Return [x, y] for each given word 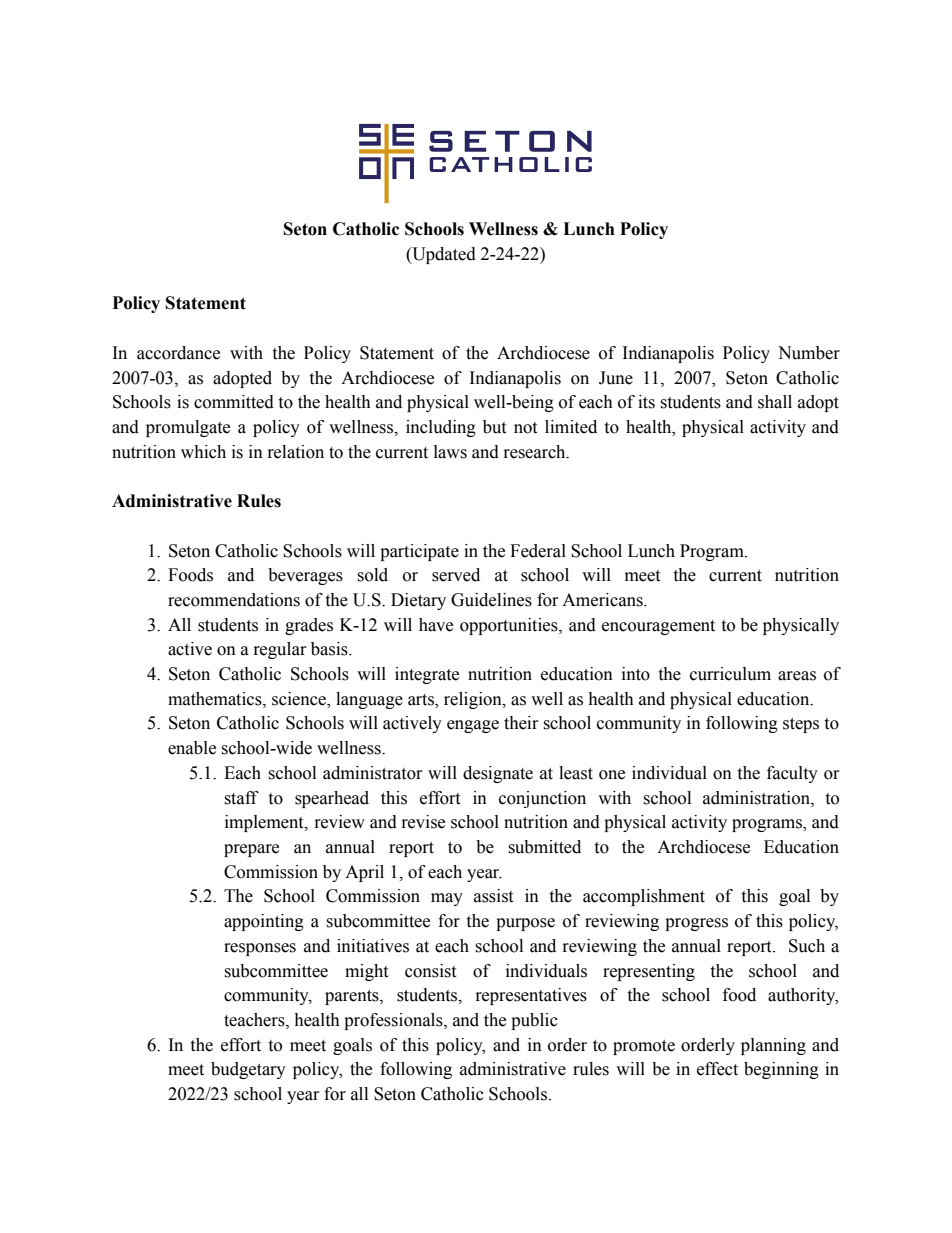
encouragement [658, 627]
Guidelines [491, 600]
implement [265, 823]
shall [775, 402]
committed [234, 402]
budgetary [248, 1070]
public [534, 1021]
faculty [792, 774]
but [494, 427]
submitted [544, 847]
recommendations [234, 600]
